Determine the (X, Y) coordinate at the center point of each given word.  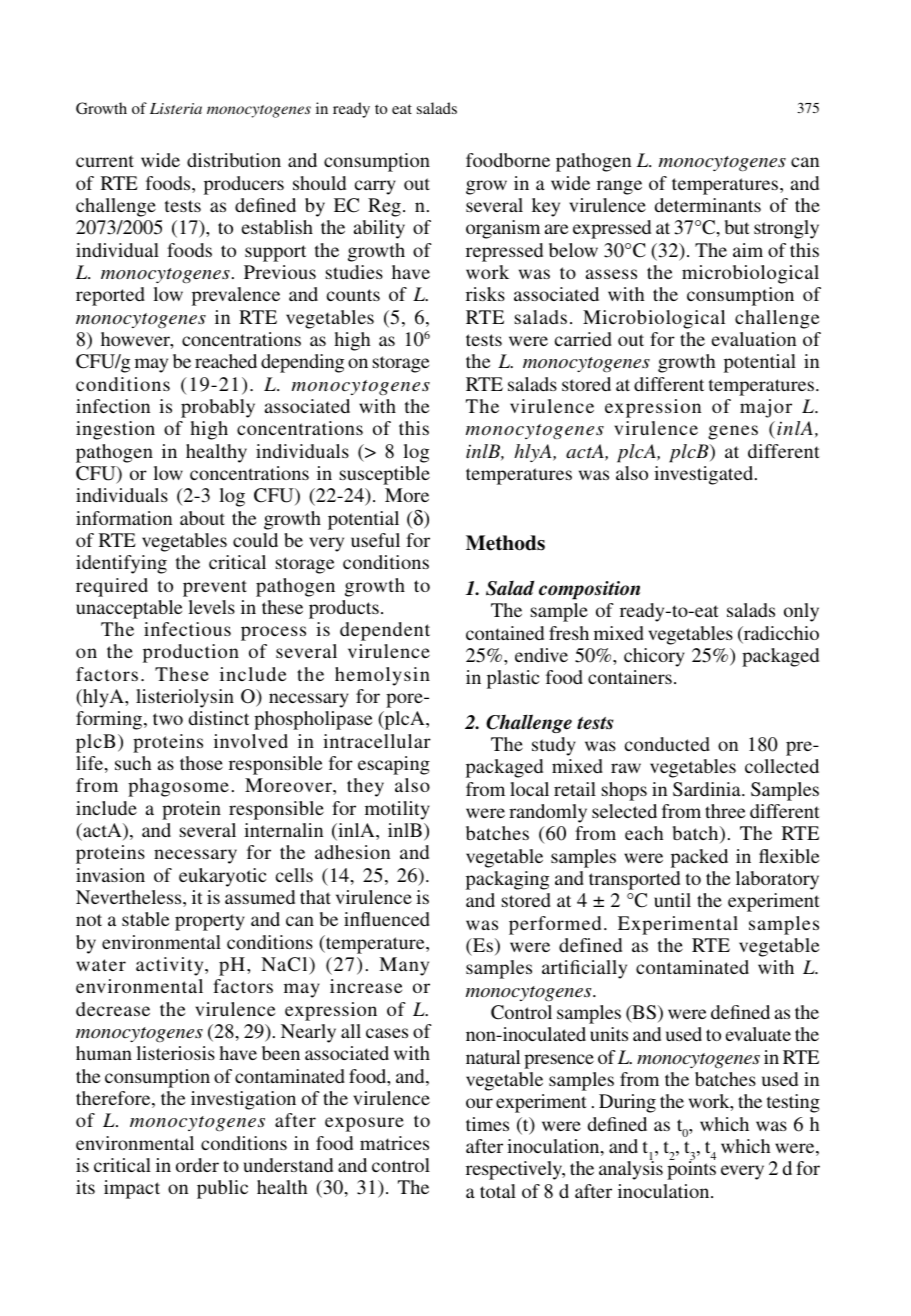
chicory (654, 657)
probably (218, 408)
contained (505, 633)
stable (145, 919)
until (672, 900)
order (197, 1165)
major (766, 408)
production (191, 653)
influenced (387, 919)
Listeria (176, 108)
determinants (708, 205)
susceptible (385, 475)
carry (375, 187)
